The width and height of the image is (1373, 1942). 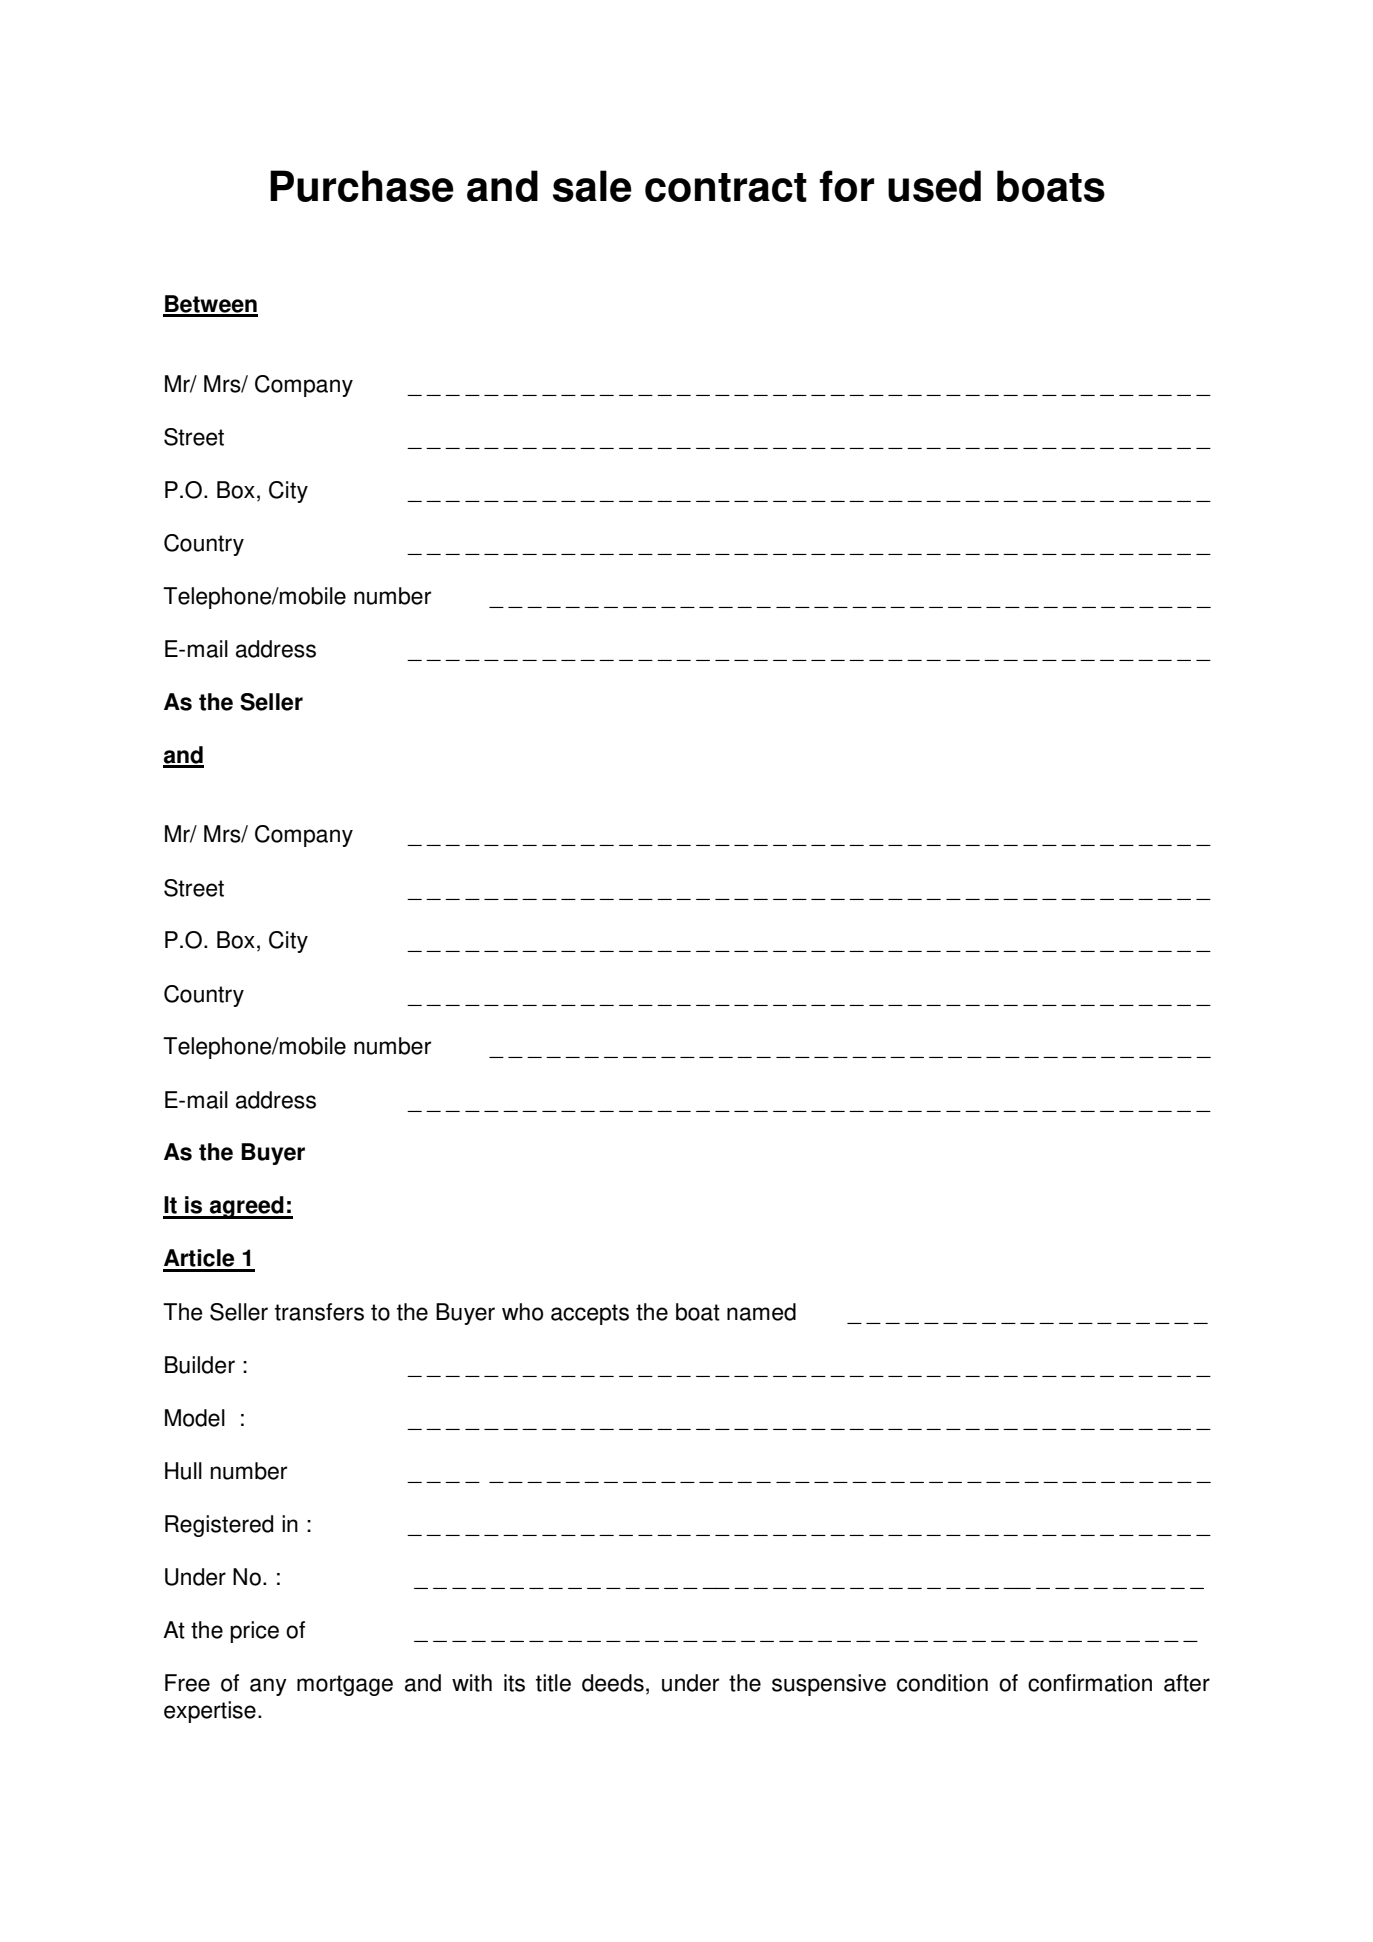 What do you see at coordinates (934, 186) in the image?
I see `used` at bounding box center [934, 186].
